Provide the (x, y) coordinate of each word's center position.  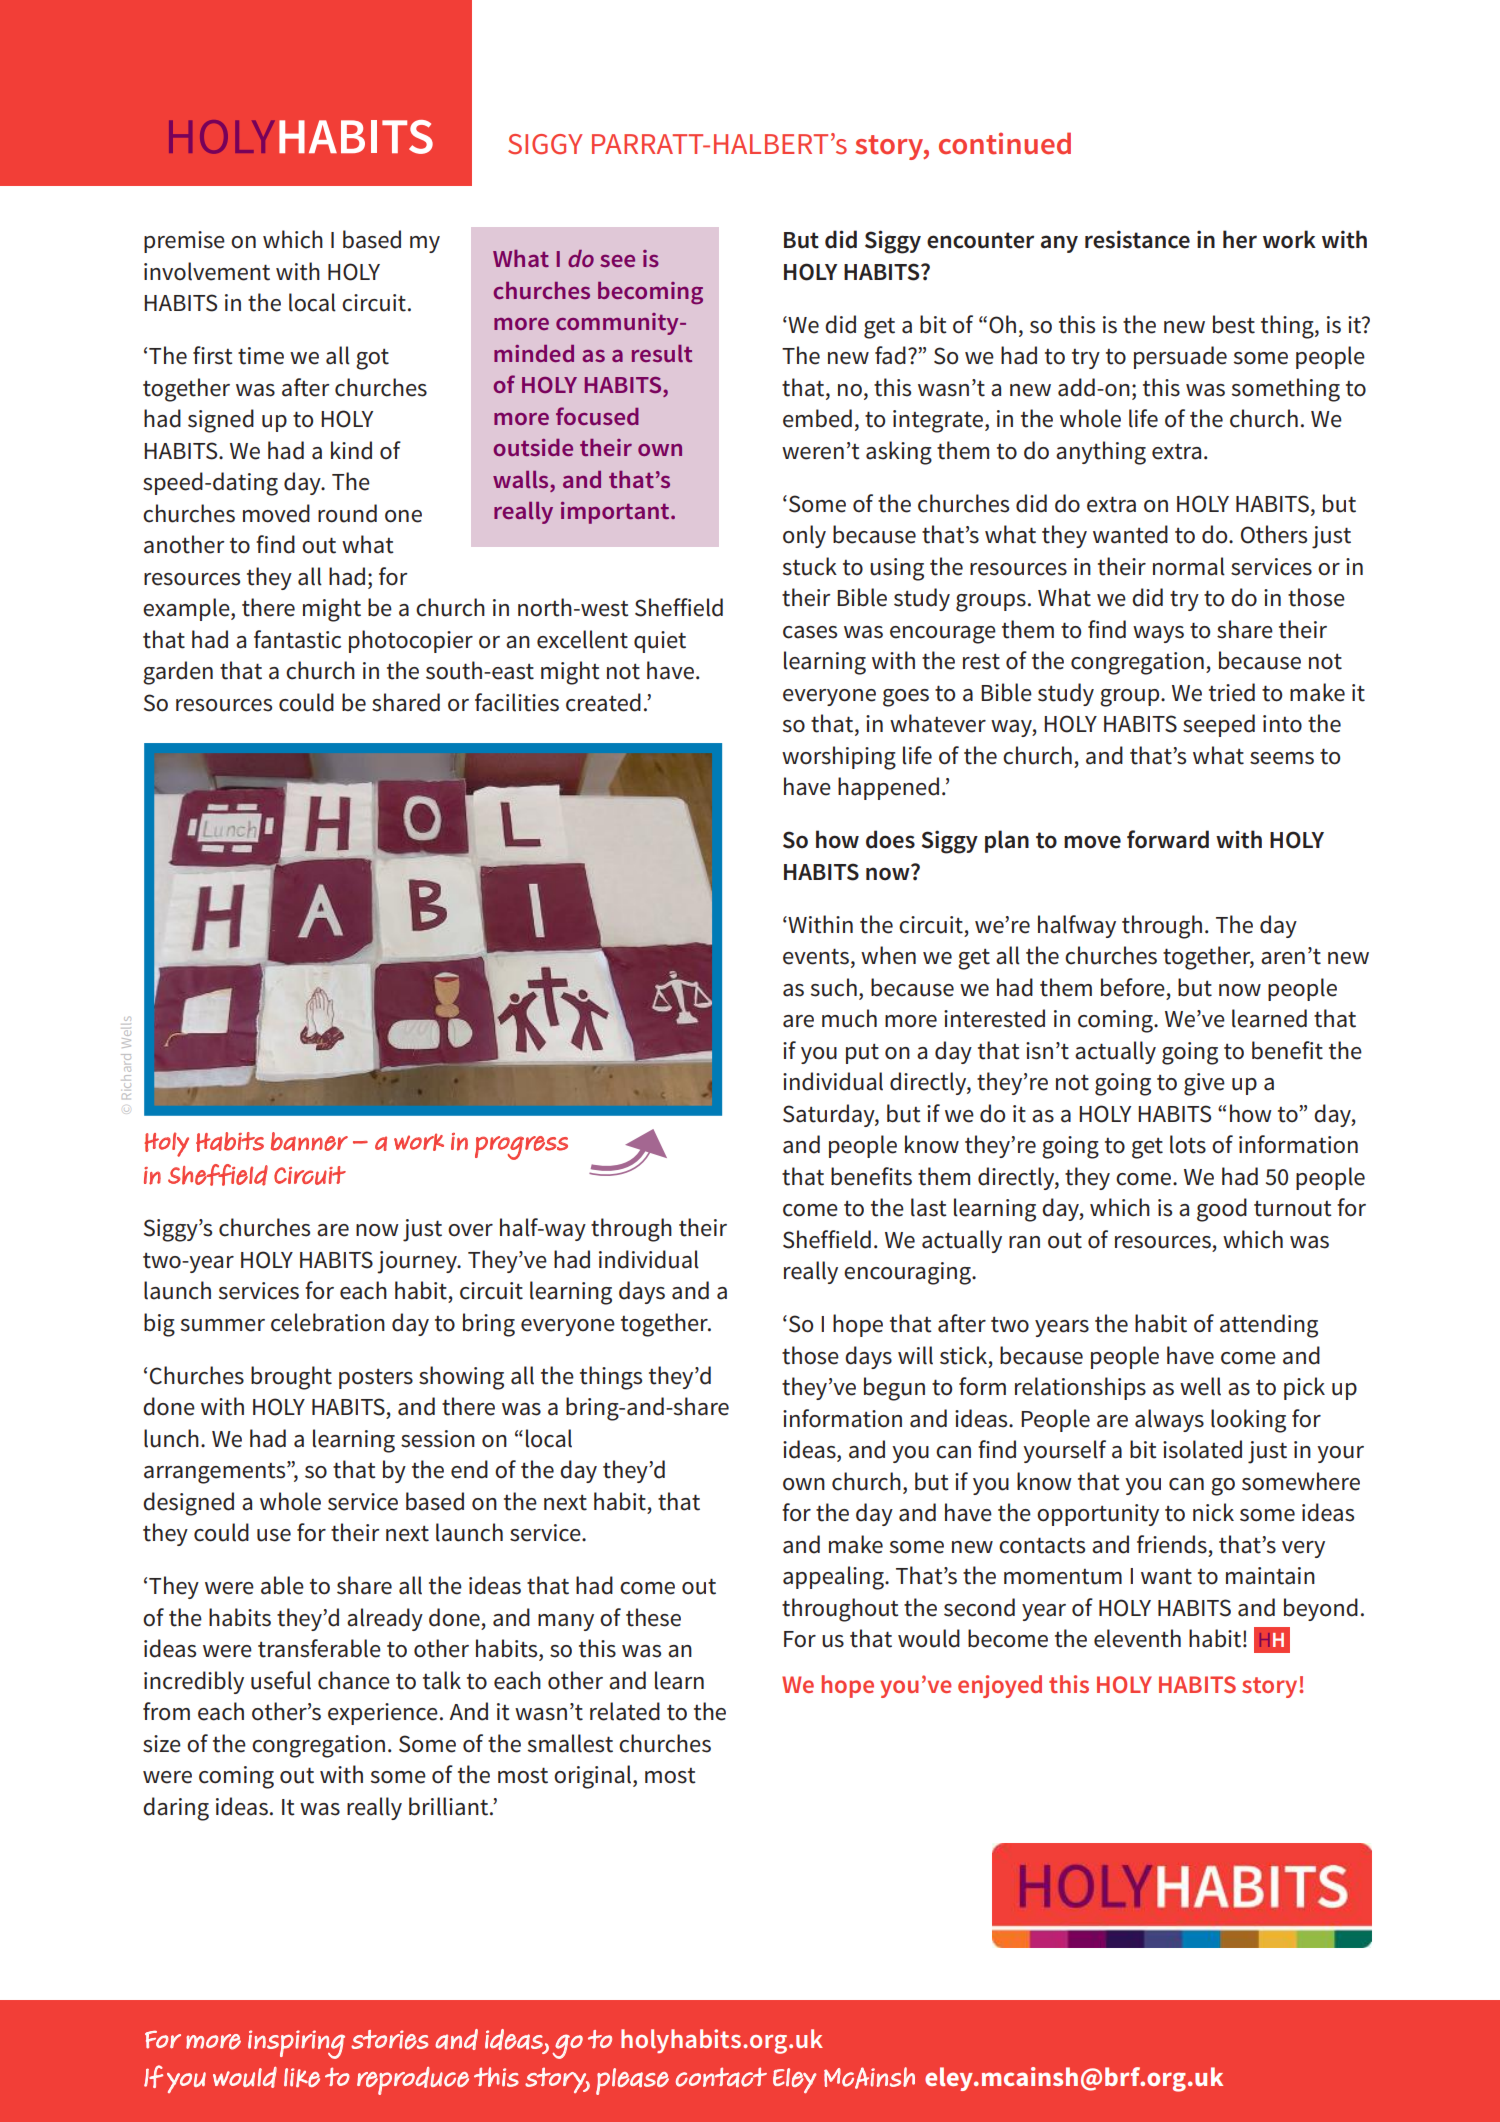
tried (1232, 692)
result (662, 353)
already (385, 1619)
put (862, 1054)
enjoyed (1000, 1686)
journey (418, 1262)
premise (184, 242)
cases (810, 632)
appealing (834, 1578)
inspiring (296, 2044)
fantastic (297, 639)
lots (1188, 1144)
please (632, 2081)
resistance (1137, 239)
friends (1172, 1544)
